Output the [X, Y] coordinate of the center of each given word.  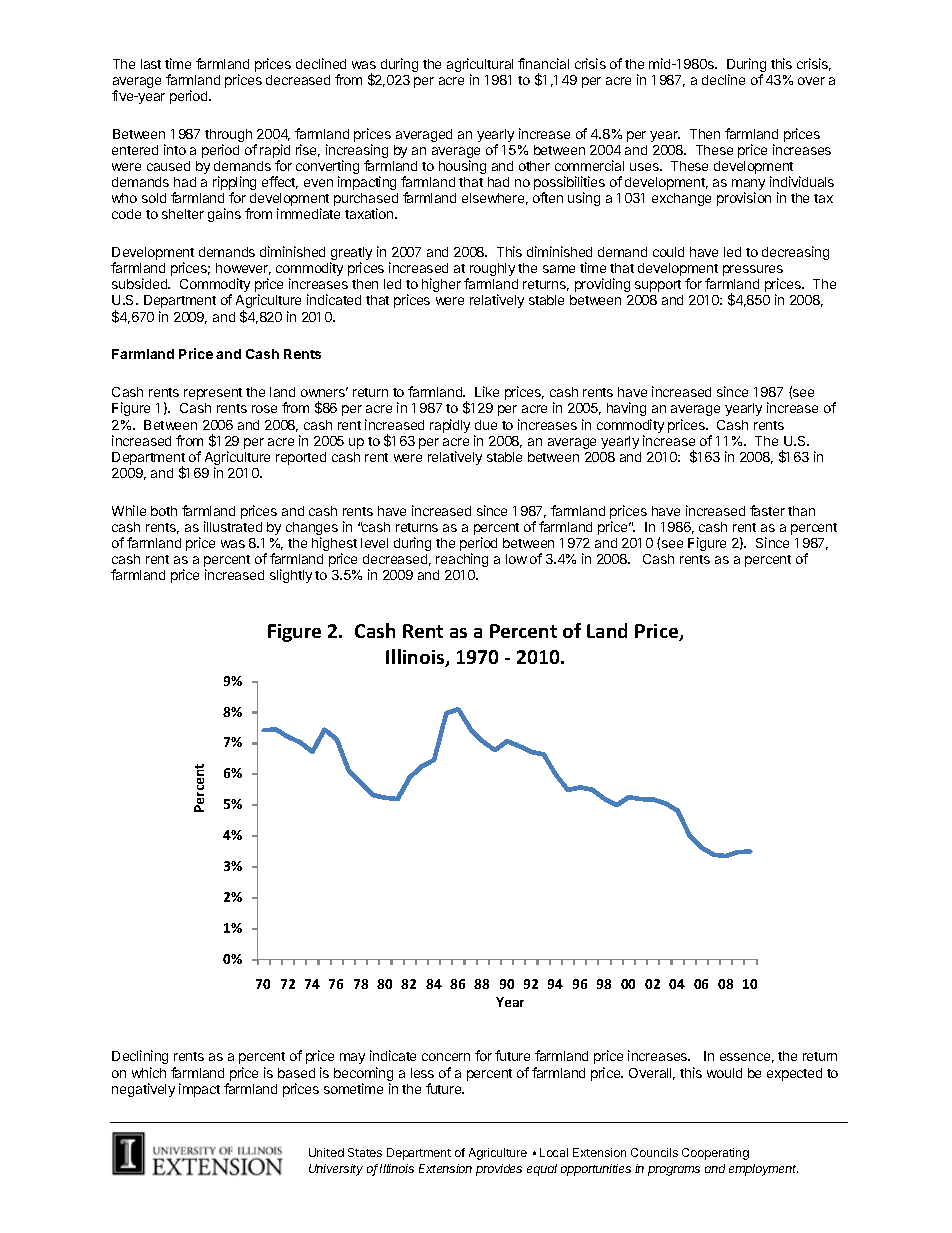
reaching [462, 560]
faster [767, 510]
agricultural [480, 66]
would [724, 1073]
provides [499, 1170]
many [748, 186]
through [228, 137]
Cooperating [715, 1154]
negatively [143, 1090]
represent [213, 394]
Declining [140, 1059]
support [658, 286]
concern [446, 1057]
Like [487, 391]
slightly [291, 576]
